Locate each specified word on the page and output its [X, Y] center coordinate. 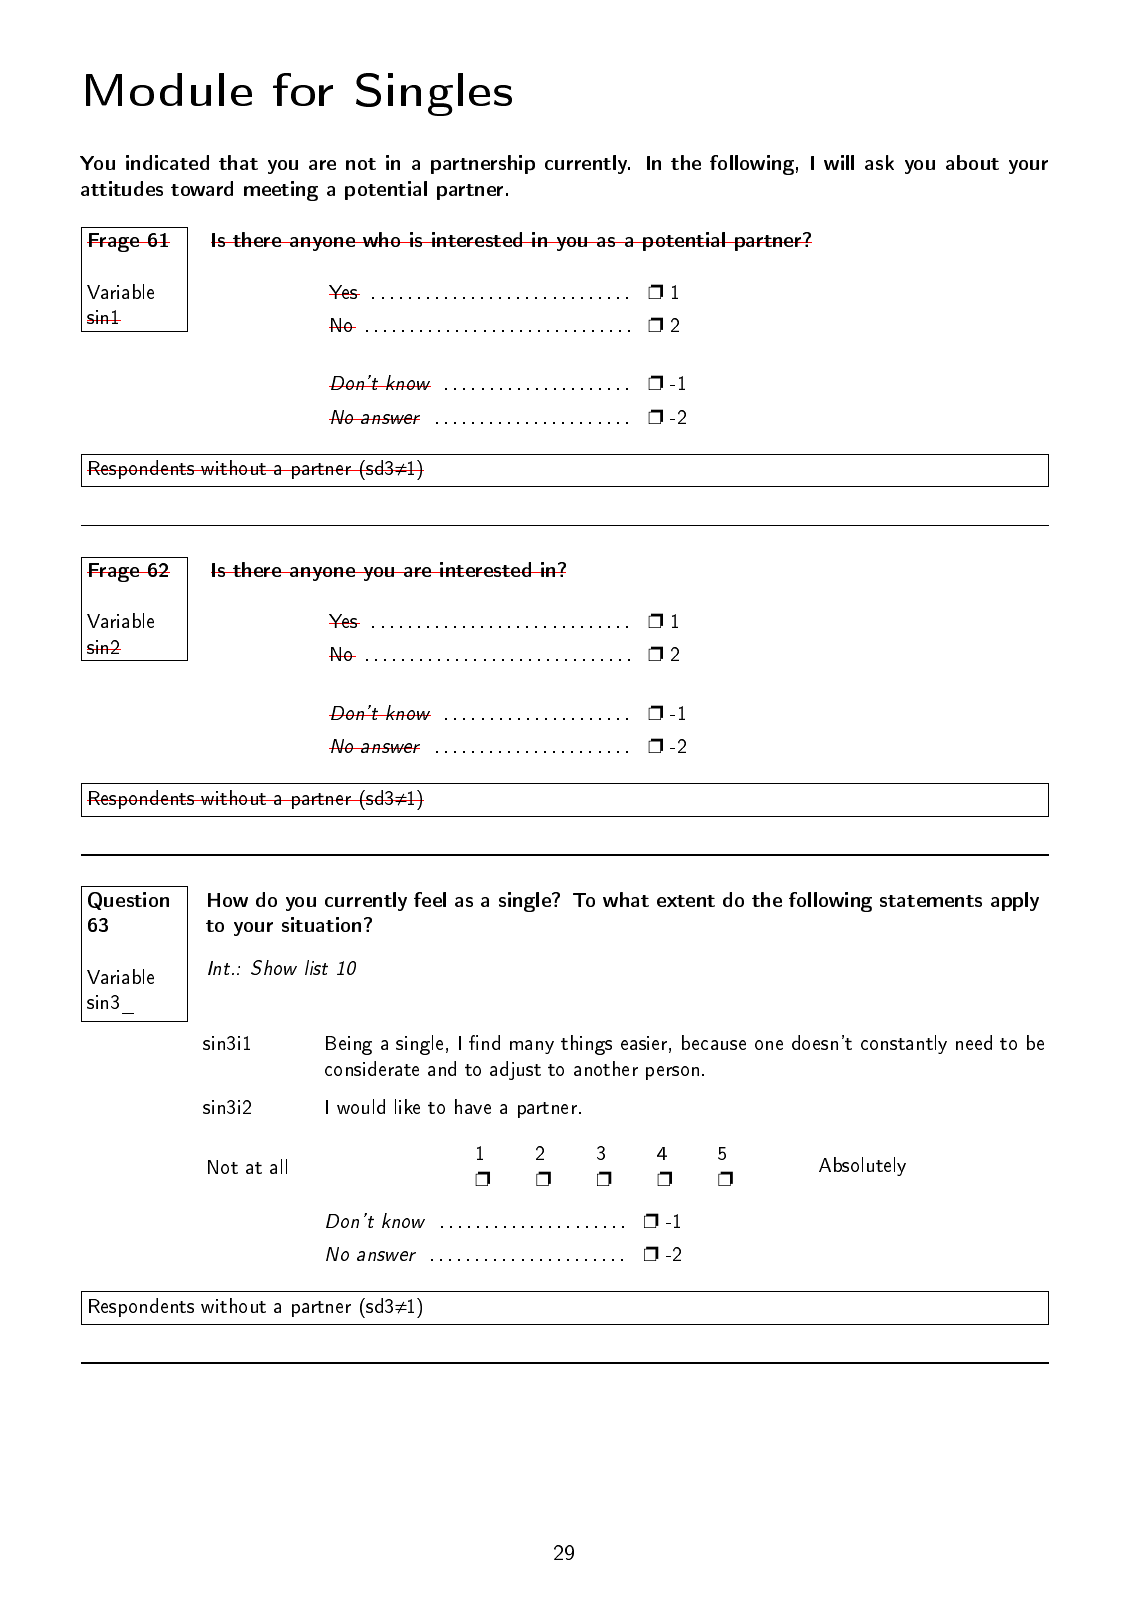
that [238, 162]
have [473, 1106]
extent [686, 901]
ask [879, 162]
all [278, 1166]
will [839, 162]
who [382, 239]
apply [1015, 901]
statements [931, 901]
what [626, 899]
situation [323, 924]
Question [128, 901]
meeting [281, 191]
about [972, 162]
